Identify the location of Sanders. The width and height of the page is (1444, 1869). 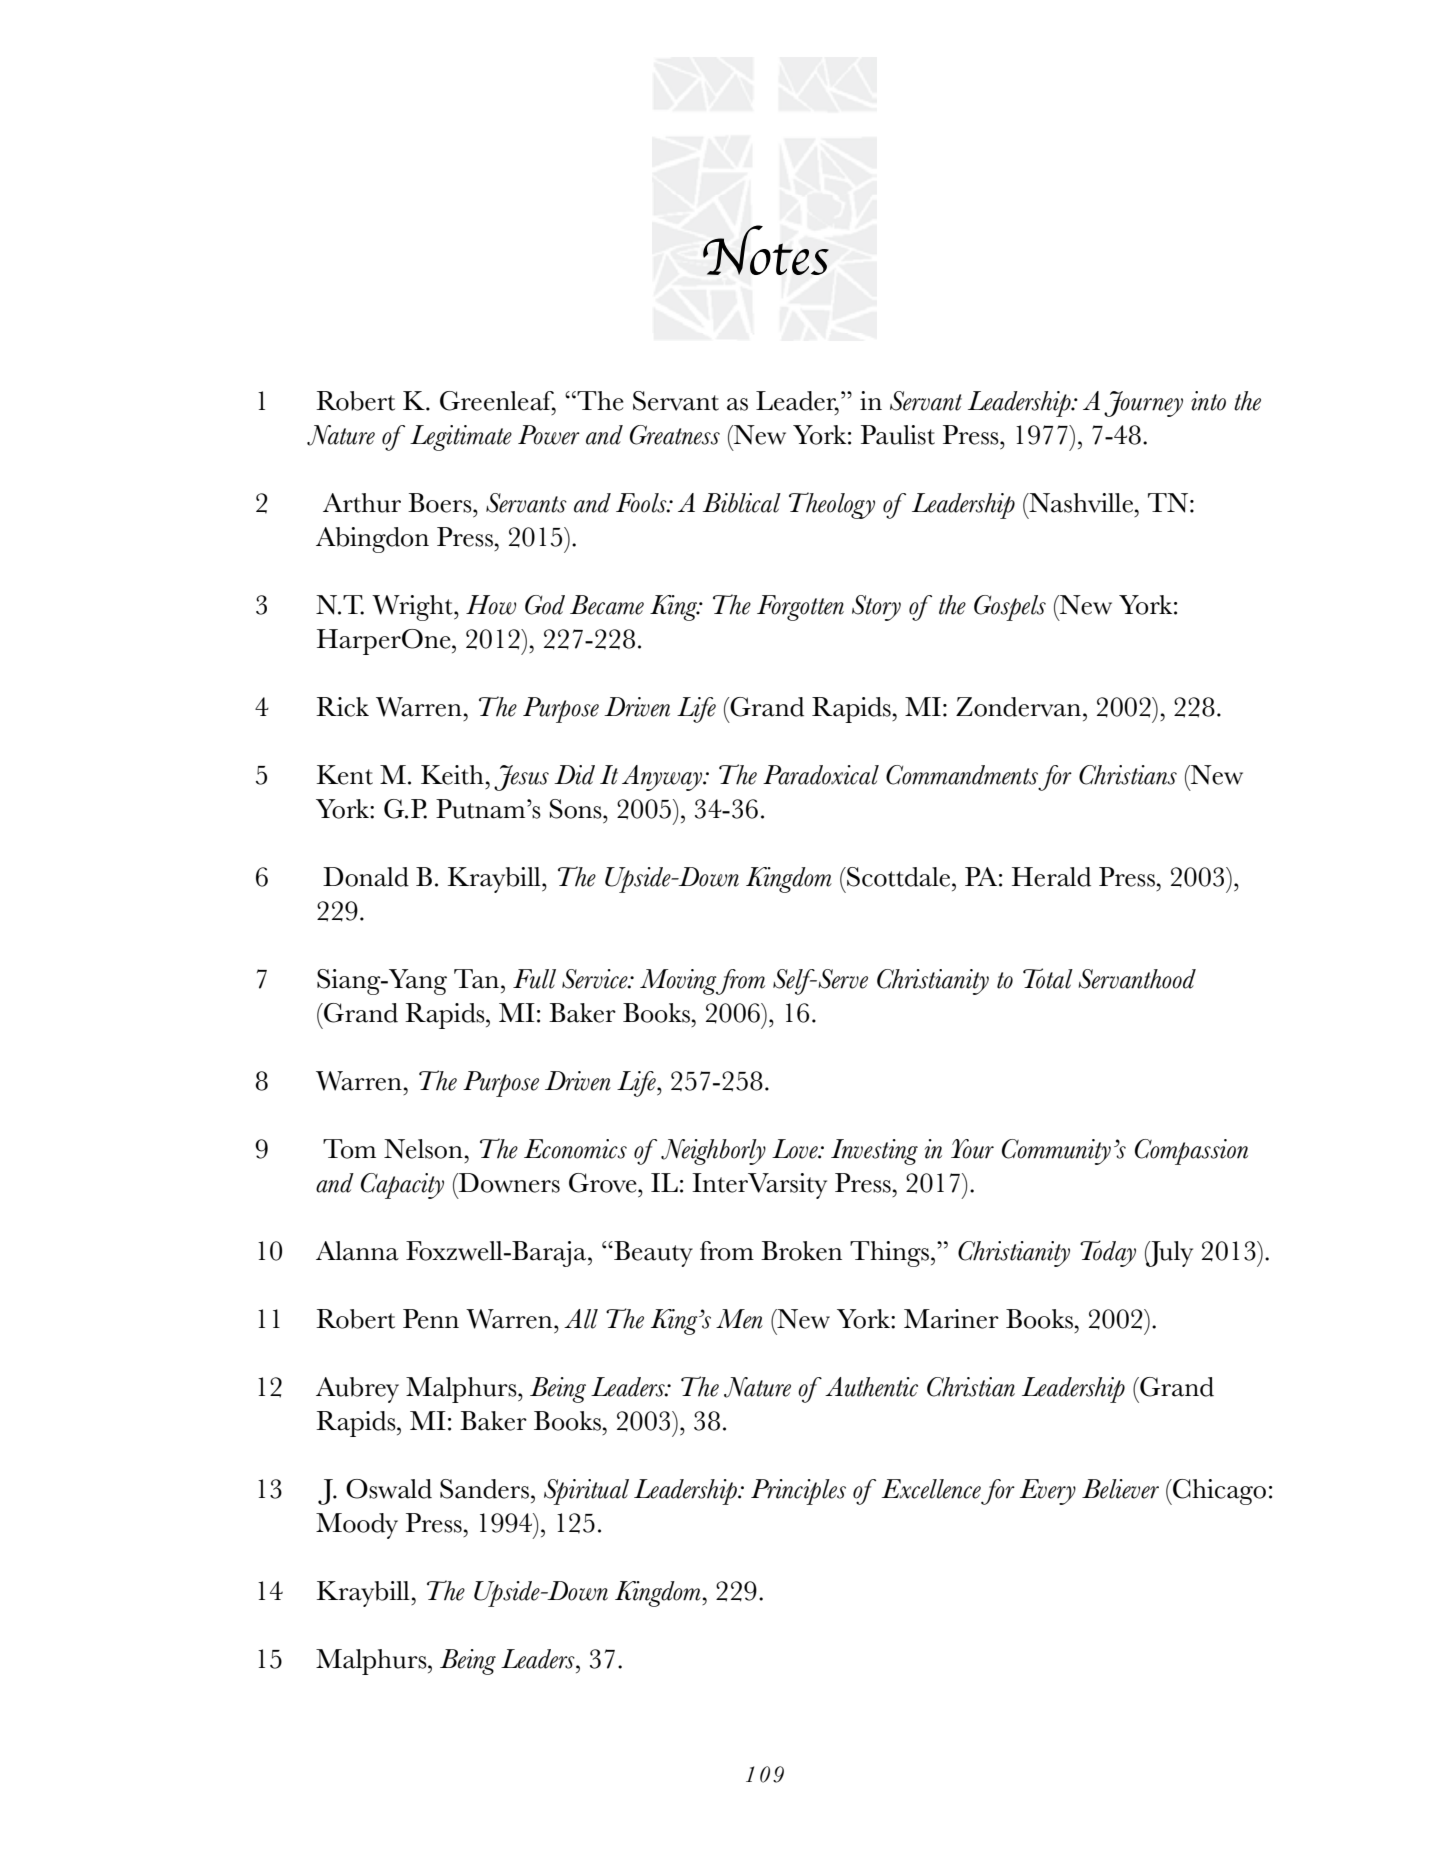
(486, 1489).
